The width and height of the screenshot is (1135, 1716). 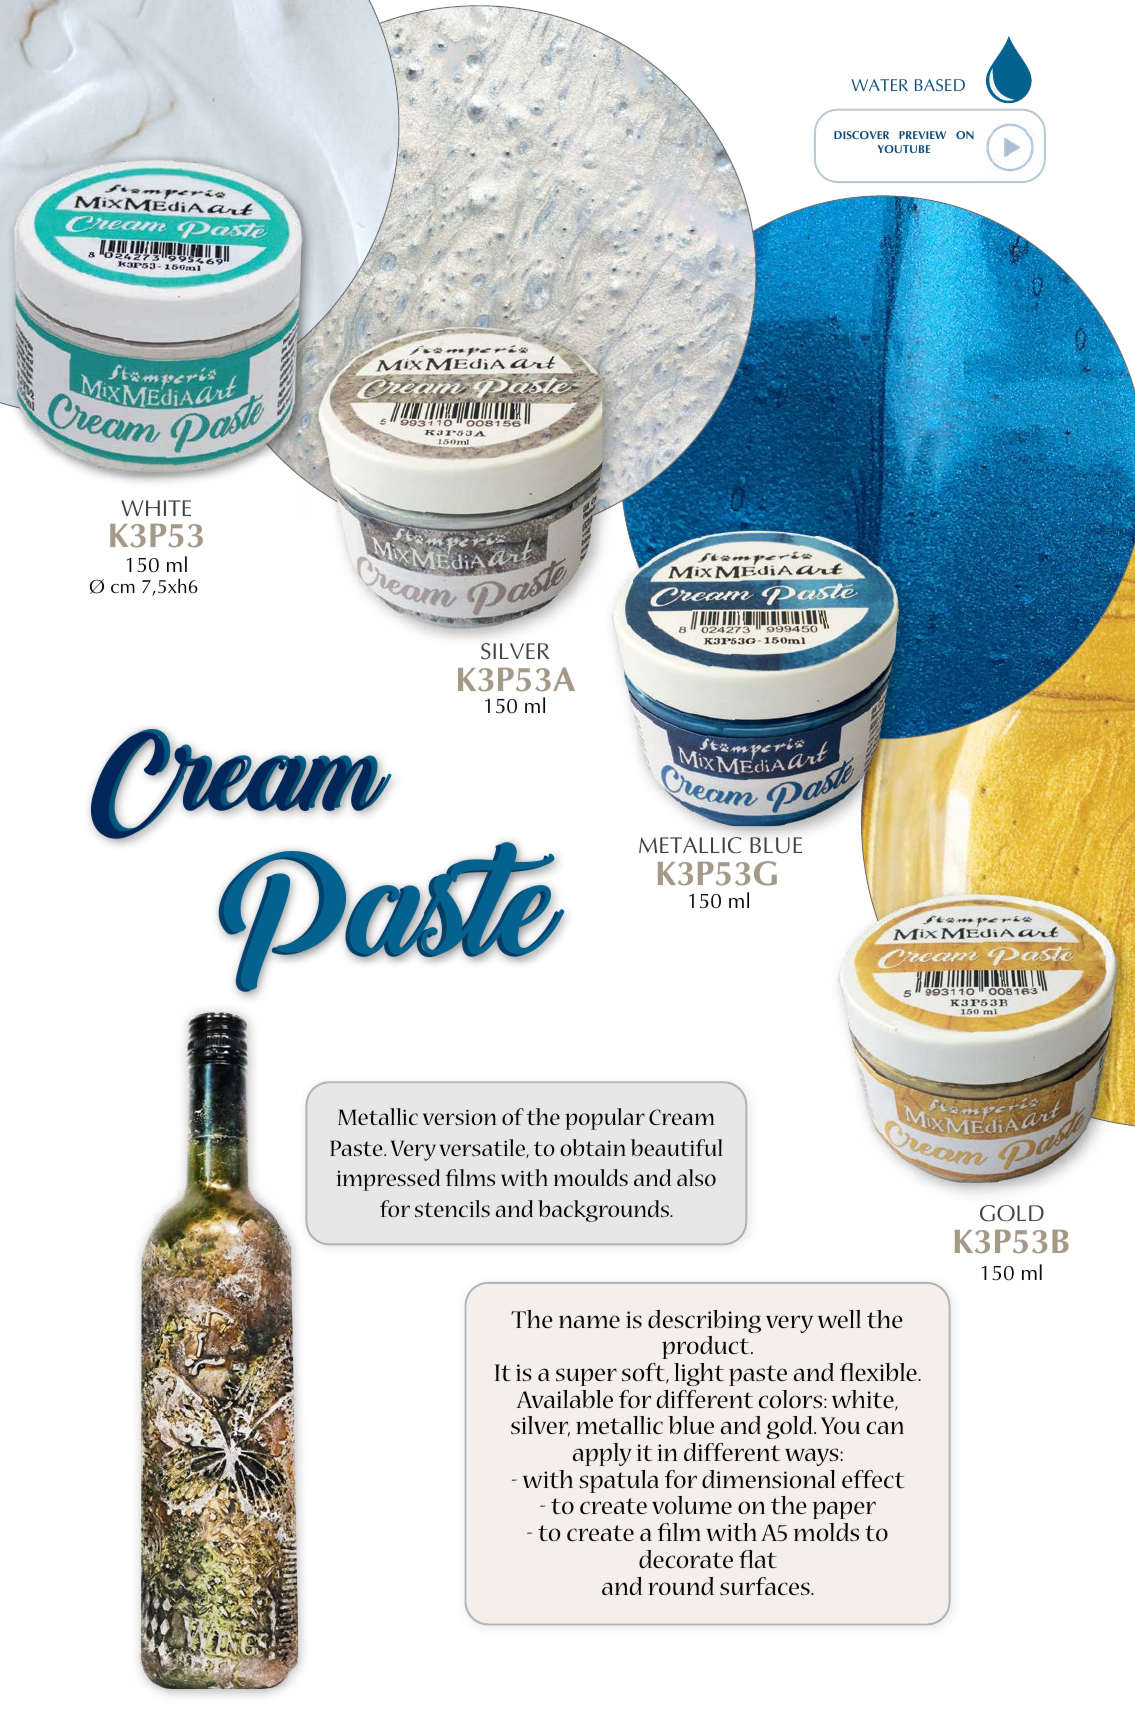 I want to click on decorate, so click(x=686, y=1559).
